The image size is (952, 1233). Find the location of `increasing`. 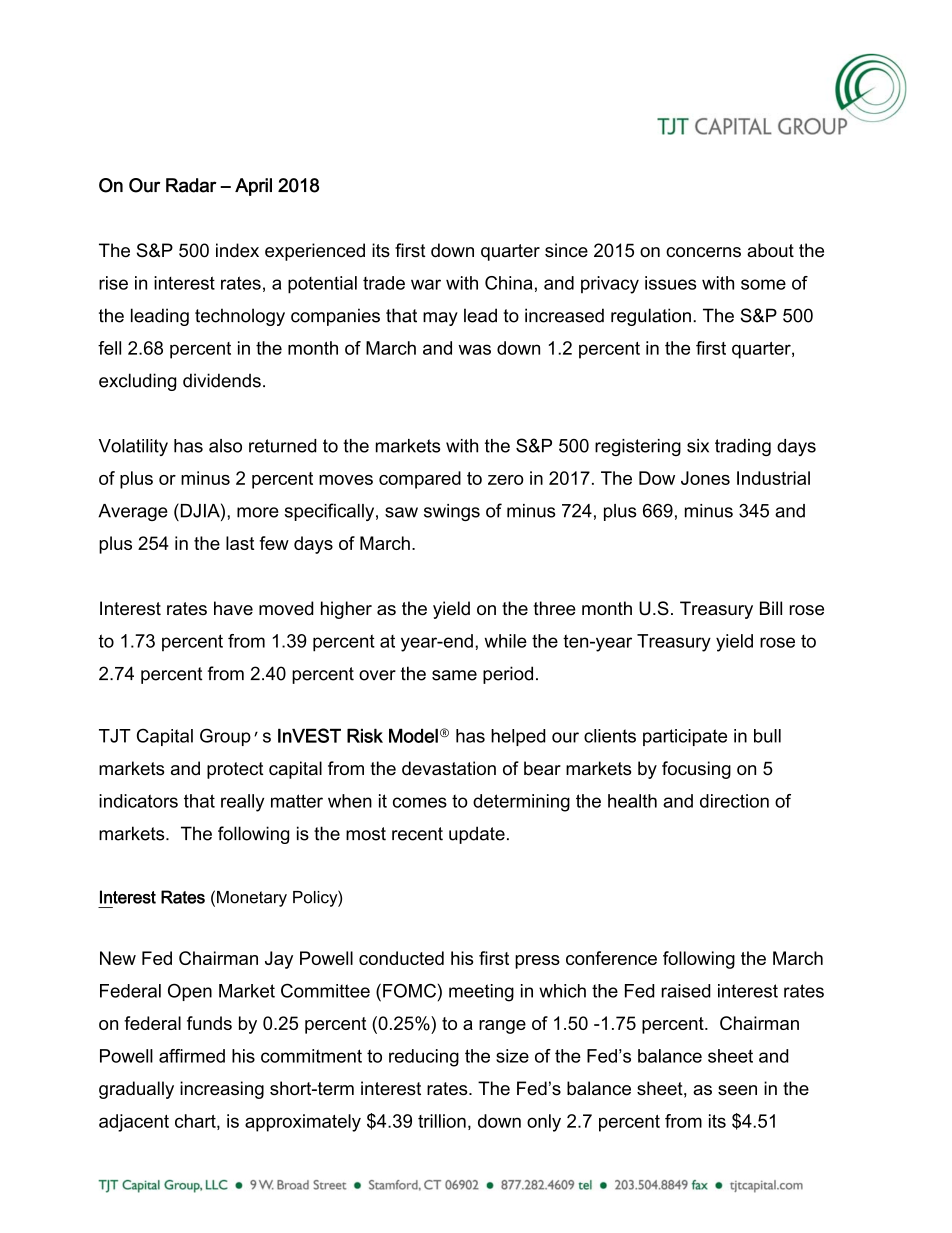

increasing is located at coordinates (222, 1090).
